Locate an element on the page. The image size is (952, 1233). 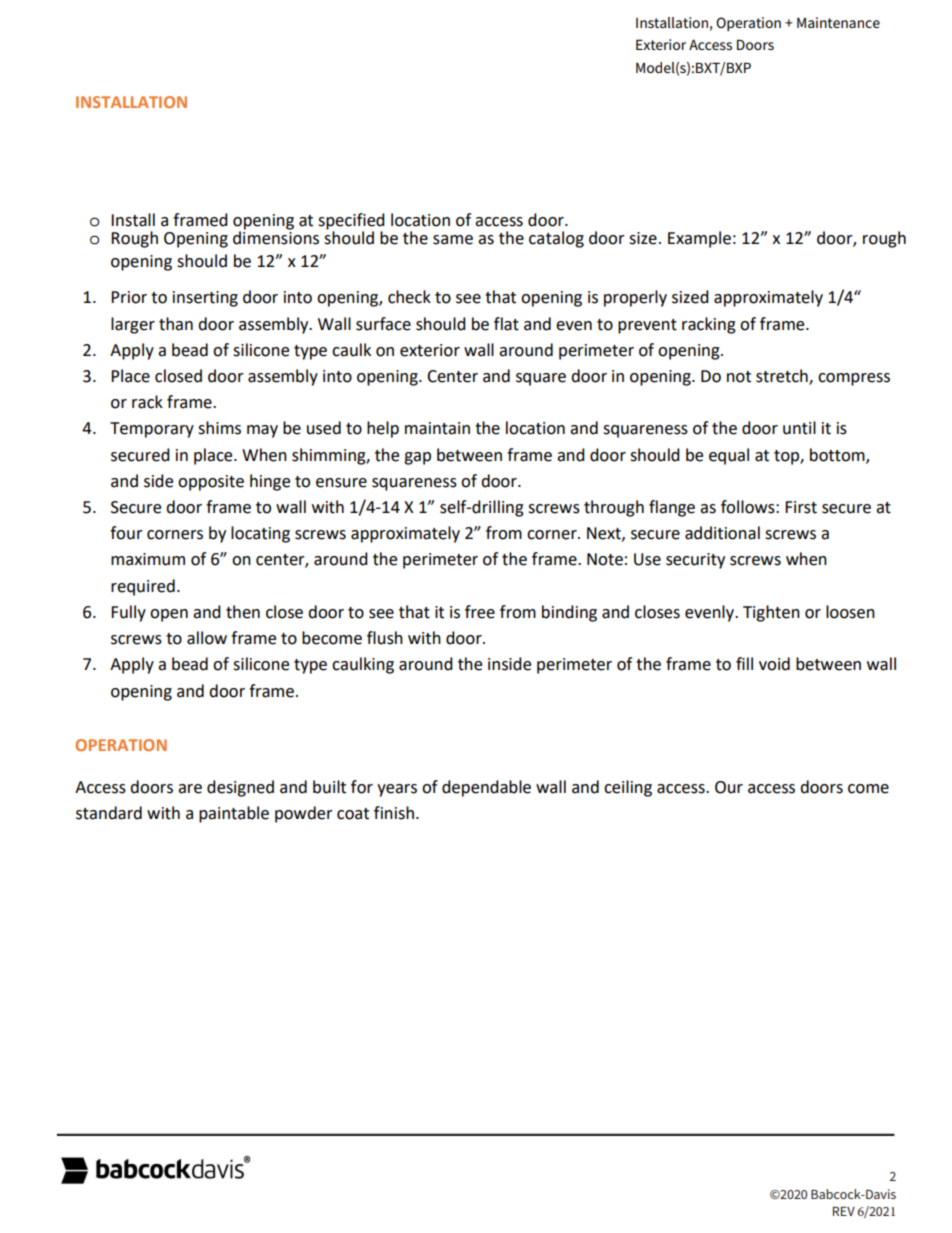
dependable is located at coordinates (486, 788).
